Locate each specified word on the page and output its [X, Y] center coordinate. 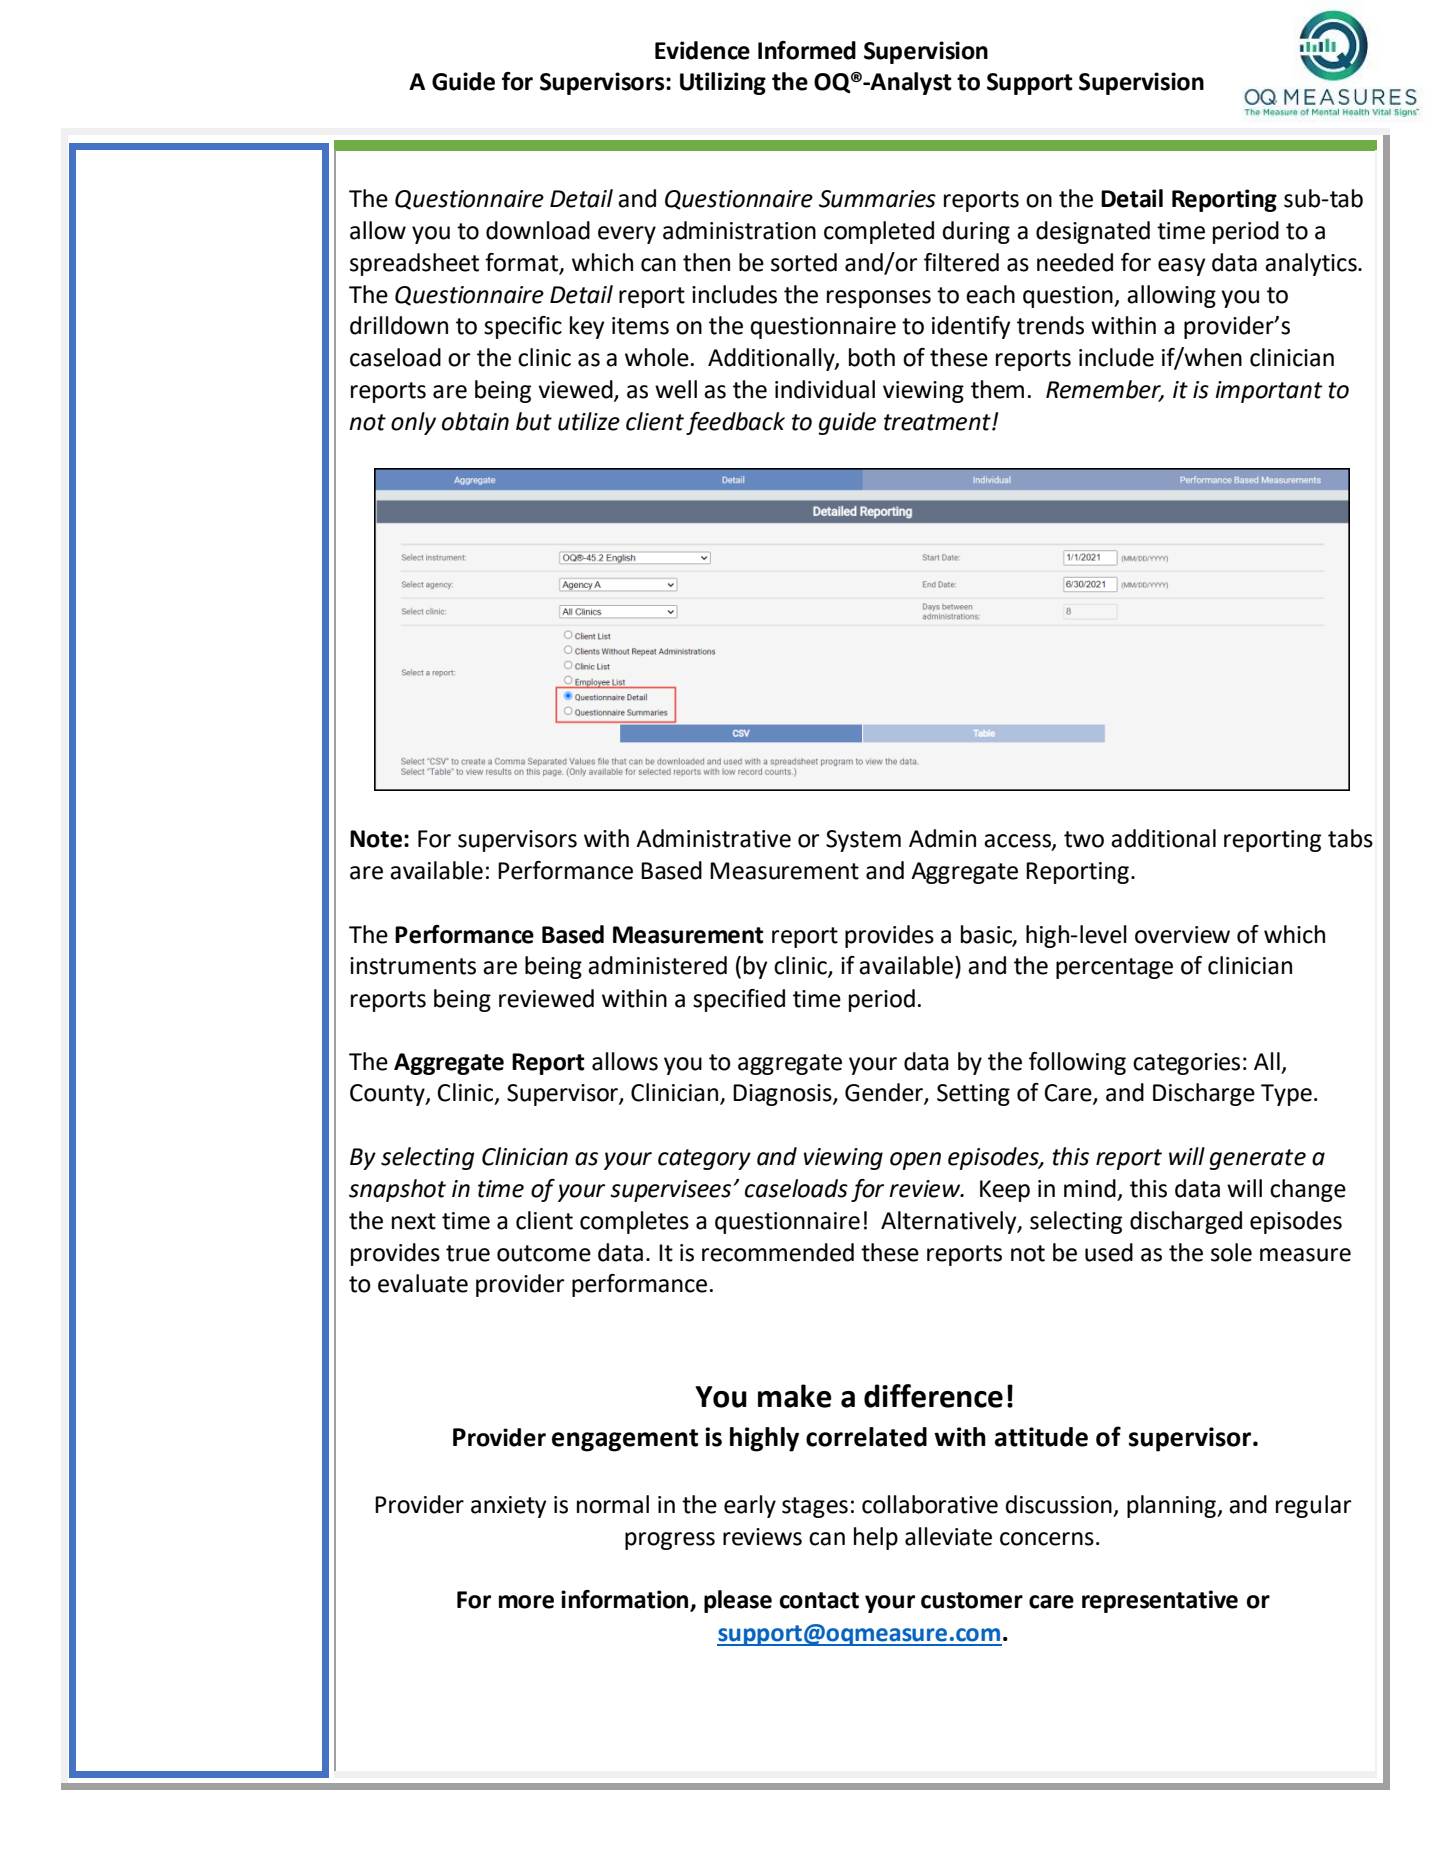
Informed [807, 50]
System [863, 841]
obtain [475, 421]
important [1269, 392]
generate [1257, 1159]
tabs [1350, 838]
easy [1181, 267]
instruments [413, 966]
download [538, 230]
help [876, 1538]
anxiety [508, 1507]
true [468, 1253]
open [915, 1161]
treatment [938, 422]
